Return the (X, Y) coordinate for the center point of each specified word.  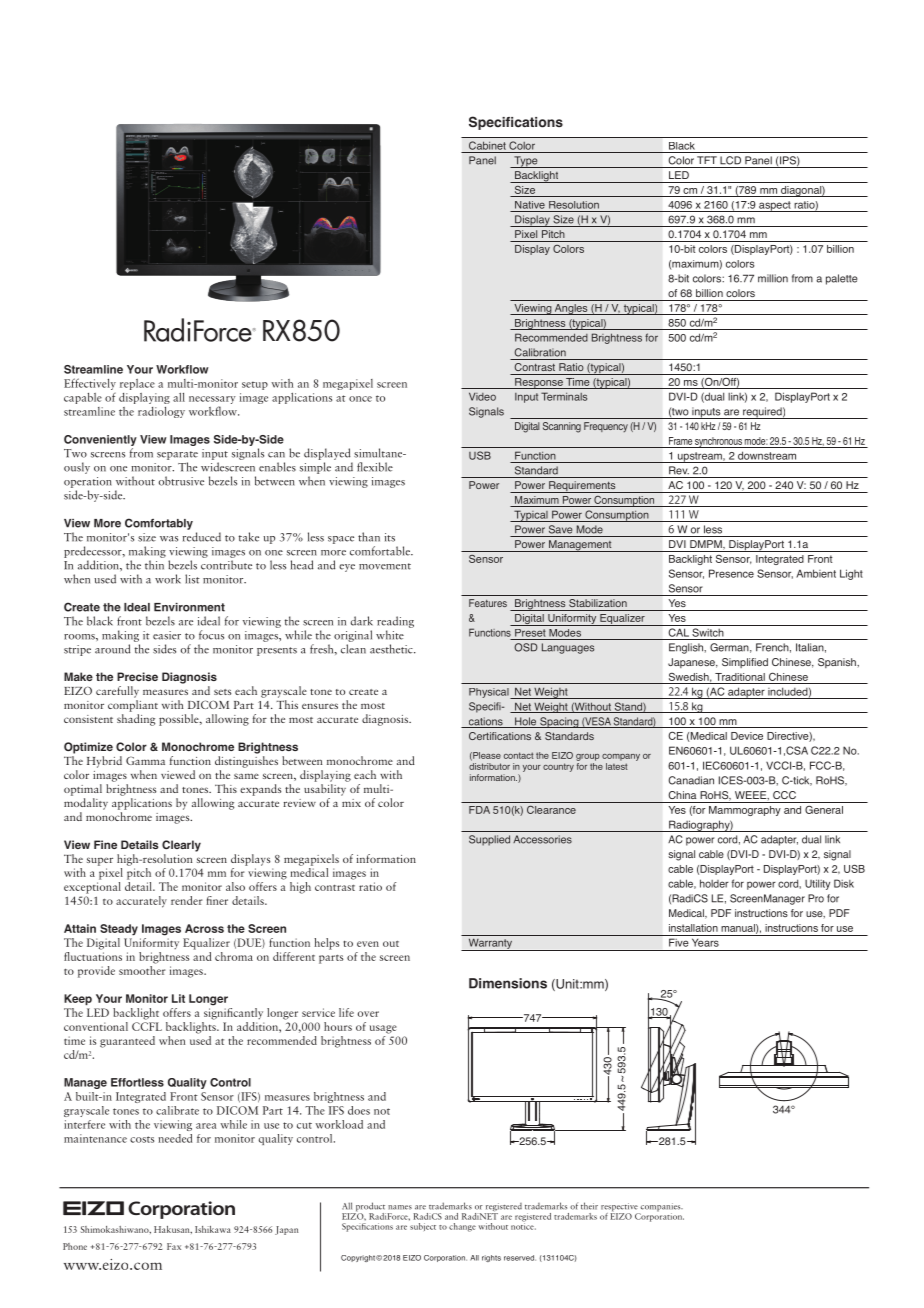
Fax (174, 1246)
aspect (775, 206)
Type (526, 162)
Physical (490, 693)
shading (136, 720)
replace (137, 384)
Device (747, 736)
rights (491, 1258)
